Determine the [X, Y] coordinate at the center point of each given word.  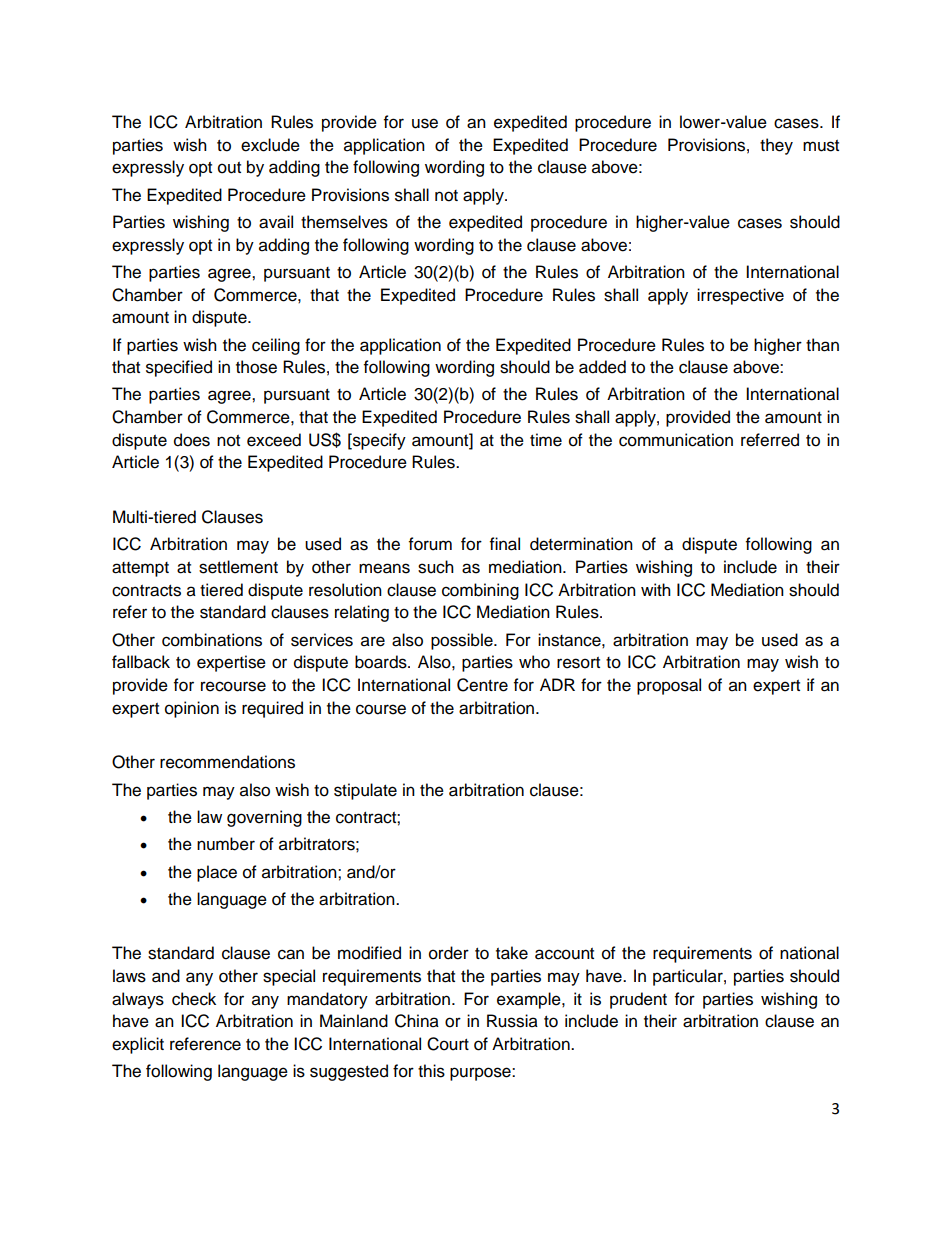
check [194, 999]
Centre [482, 685]
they [776, 146]
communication [676, 440]
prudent [638, 1000]
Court [448, 1044]
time [546, 440]
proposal [669, 686]
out [229, 168]
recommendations [227, 762]
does [192, 440]
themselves [344, 222]
